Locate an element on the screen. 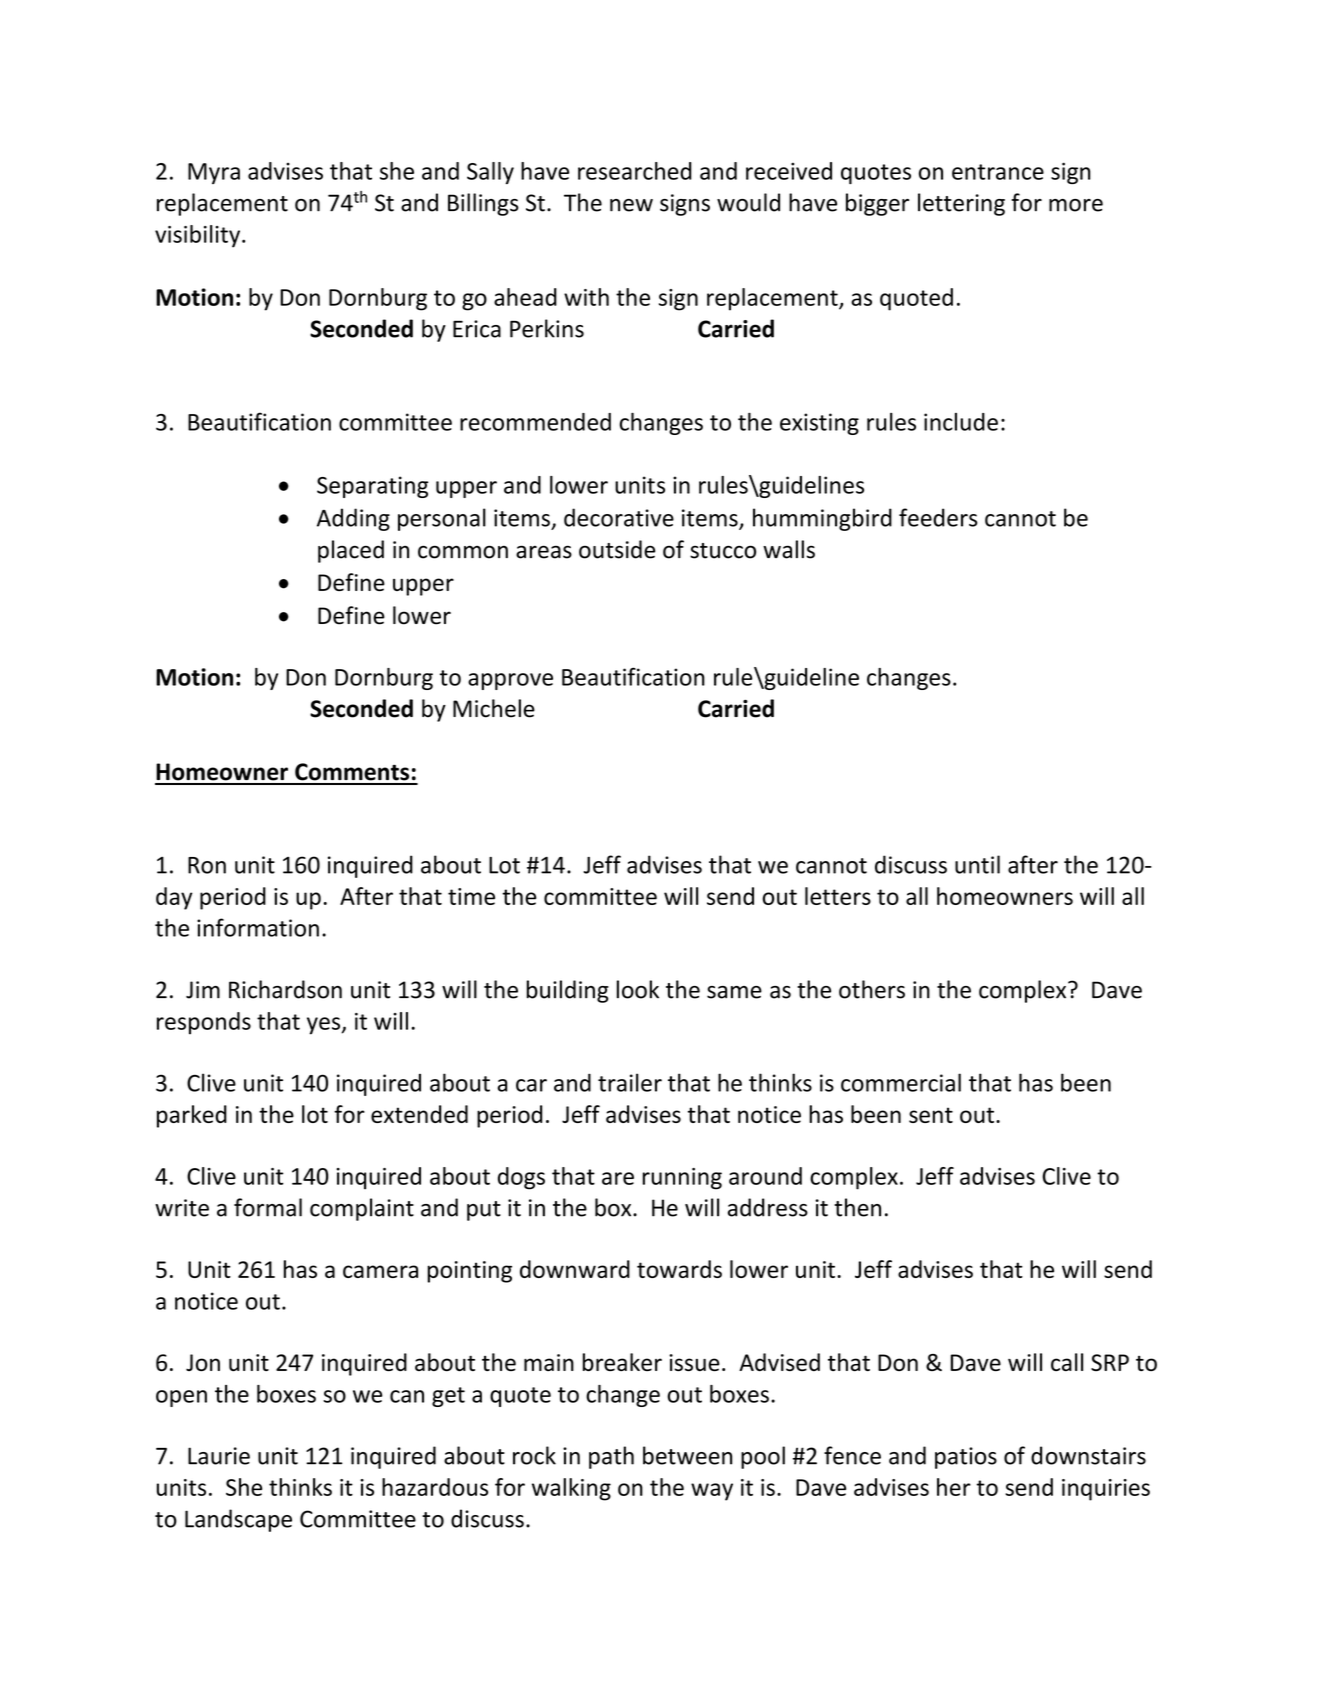  Myra is located at coordinates (214, 173).
